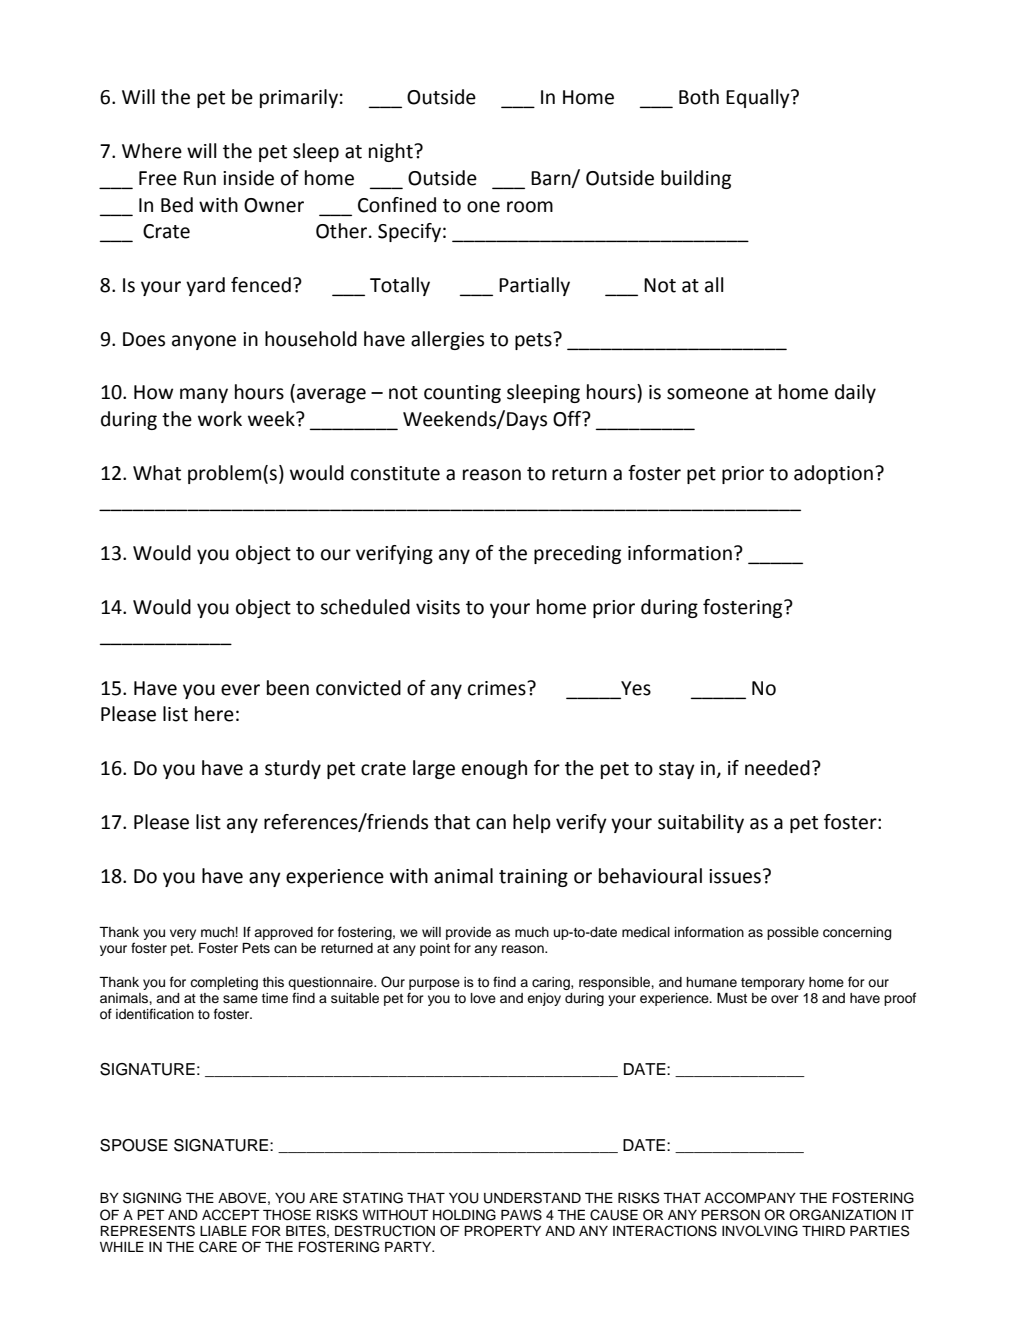 This screenshot has width=1022, height=1322. What do you see at coordinates (494, 769) in the screenshot?
I see `enough` at bounding box center [494, 769].
